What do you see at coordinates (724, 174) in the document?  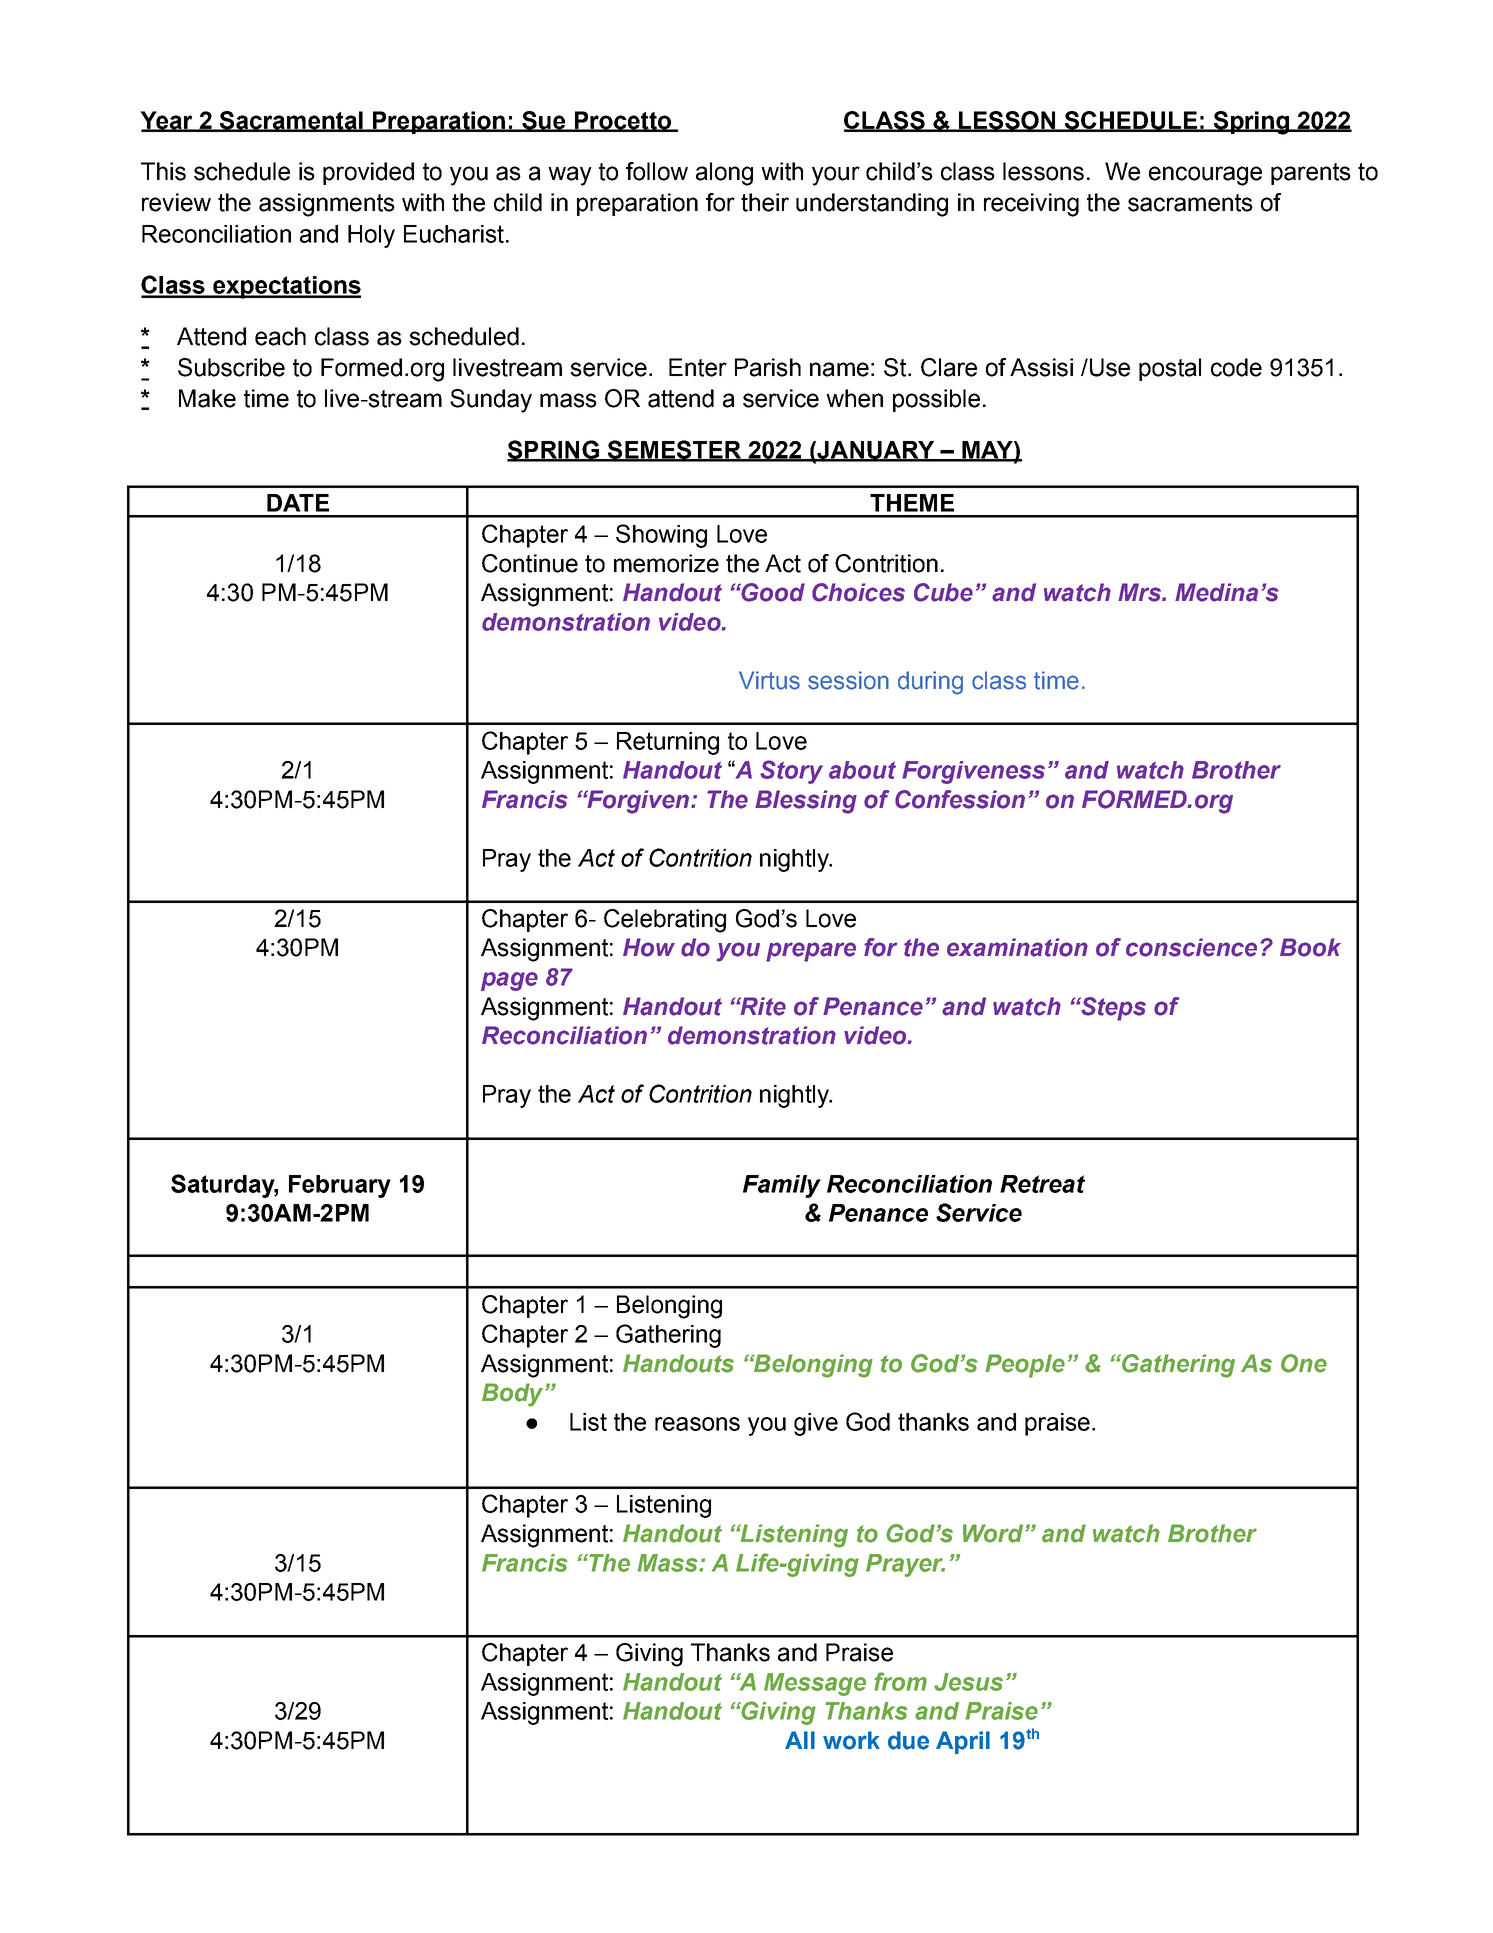 I see `along` at bounding box center [724, 174].
